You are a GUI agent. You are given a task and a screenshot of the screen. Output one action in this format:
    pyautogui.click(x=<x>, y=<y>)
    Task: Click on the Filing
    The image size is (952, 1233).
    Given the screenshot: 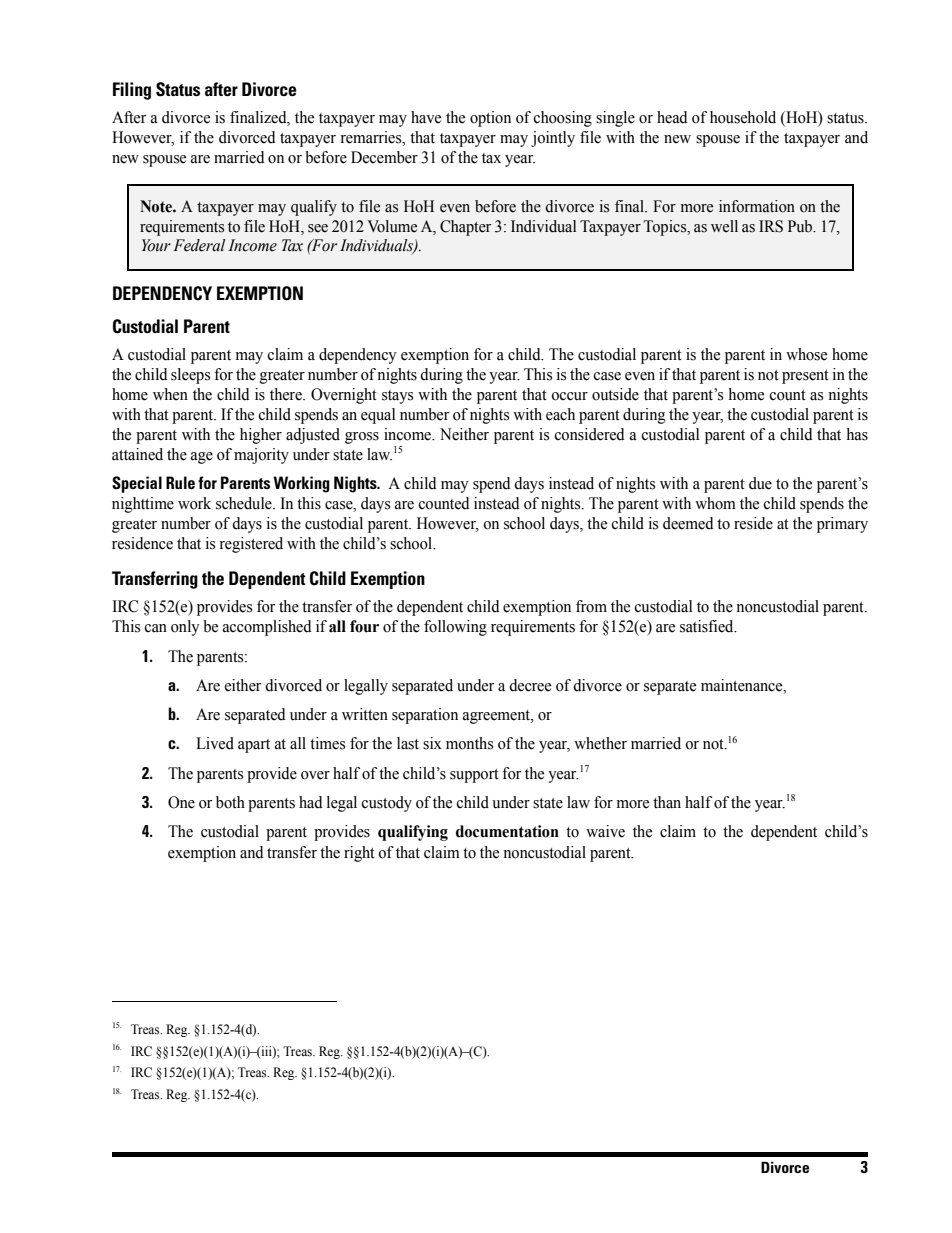 What is the action you would take?
    pyautogui.click(x=132, y=91)
